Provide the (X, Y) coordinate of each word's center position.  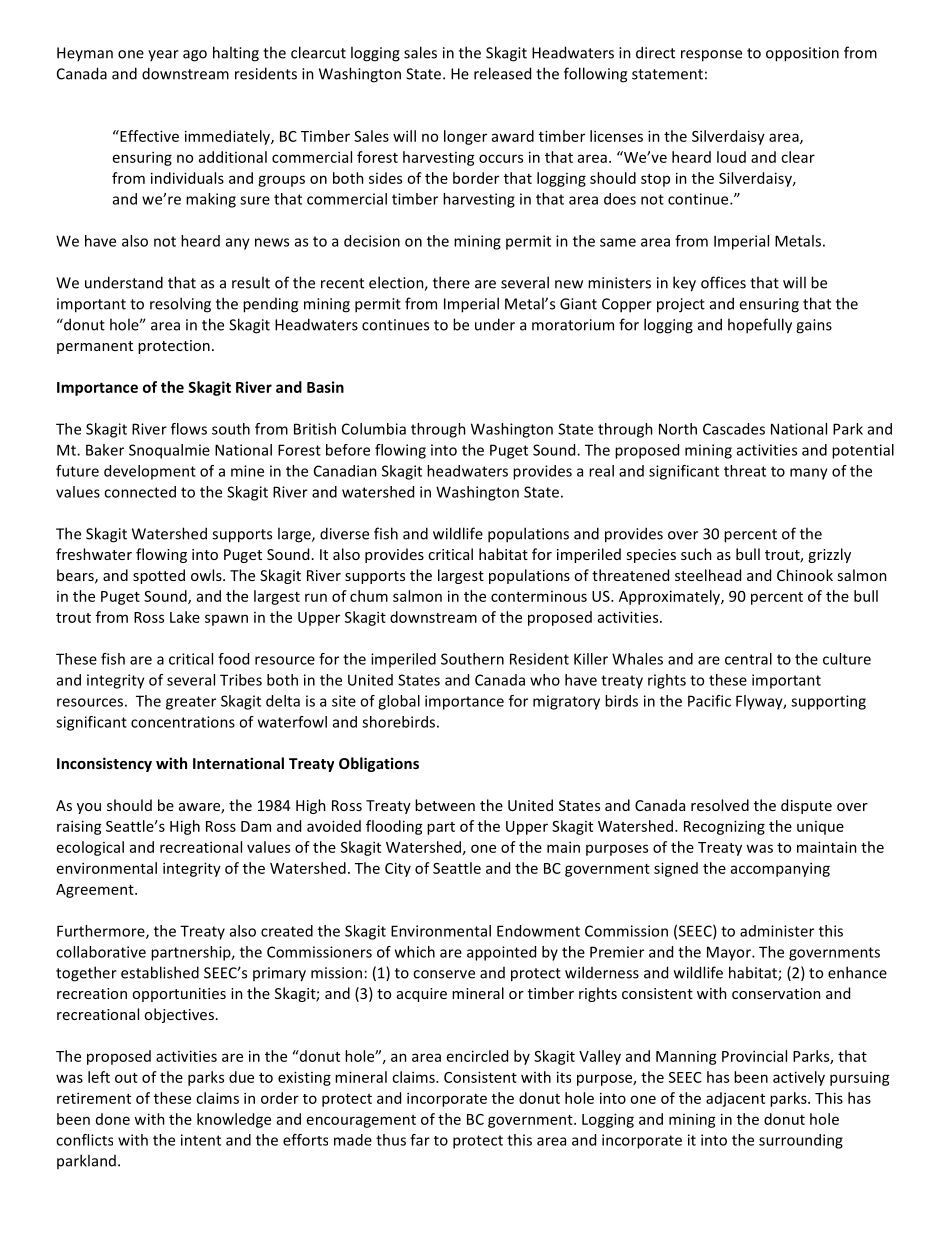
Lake (185, 617)
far (420, 1140)
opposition (802, 54)
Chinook (805, 575)
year (163, 55)
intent (201, 1140)
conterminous (539, 596)
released (502, 73)
